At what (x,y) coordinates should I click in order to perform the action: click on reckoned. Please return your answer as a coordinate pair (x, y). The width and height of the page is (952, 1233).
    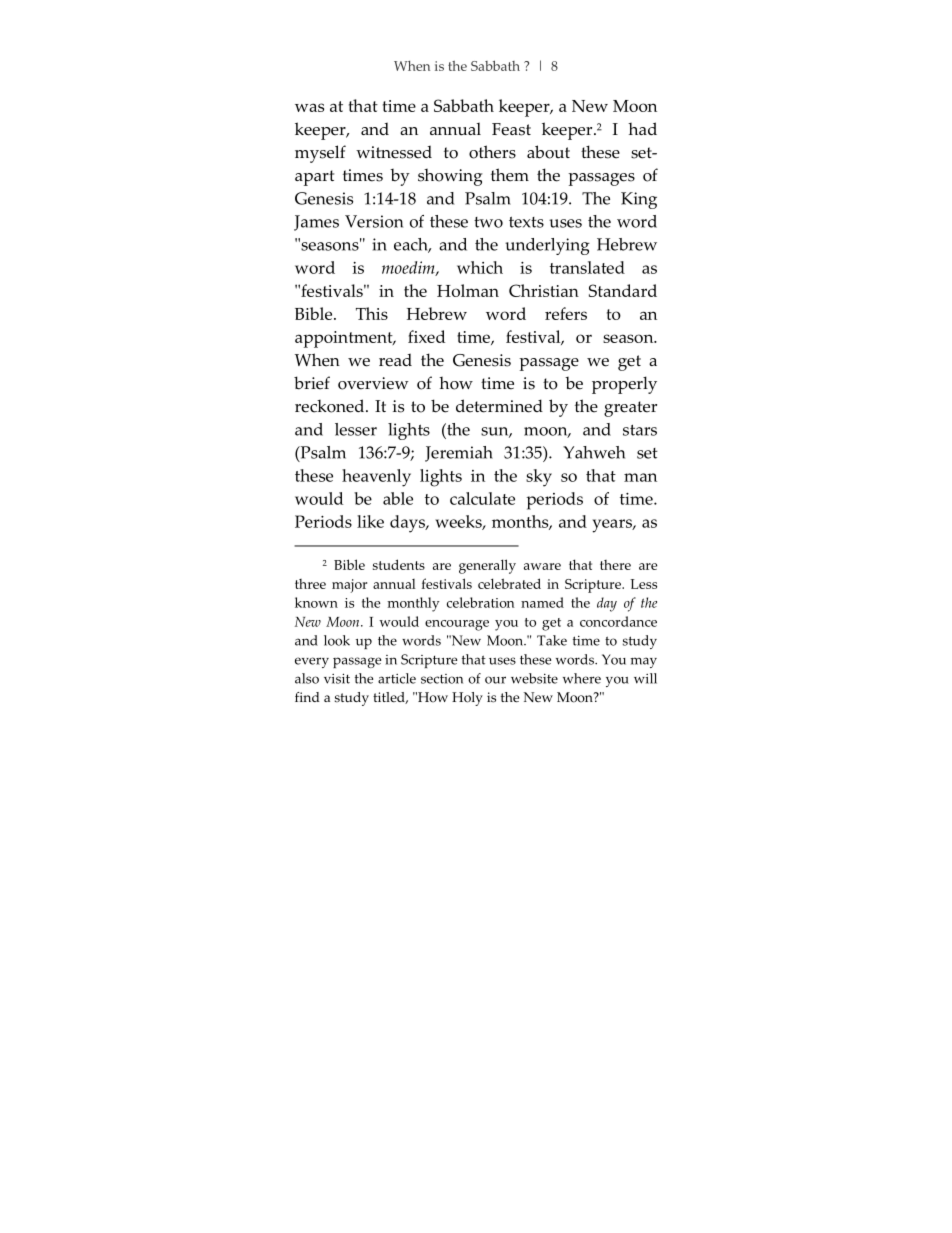
    Looking at the image, I should click on (331, 406).
